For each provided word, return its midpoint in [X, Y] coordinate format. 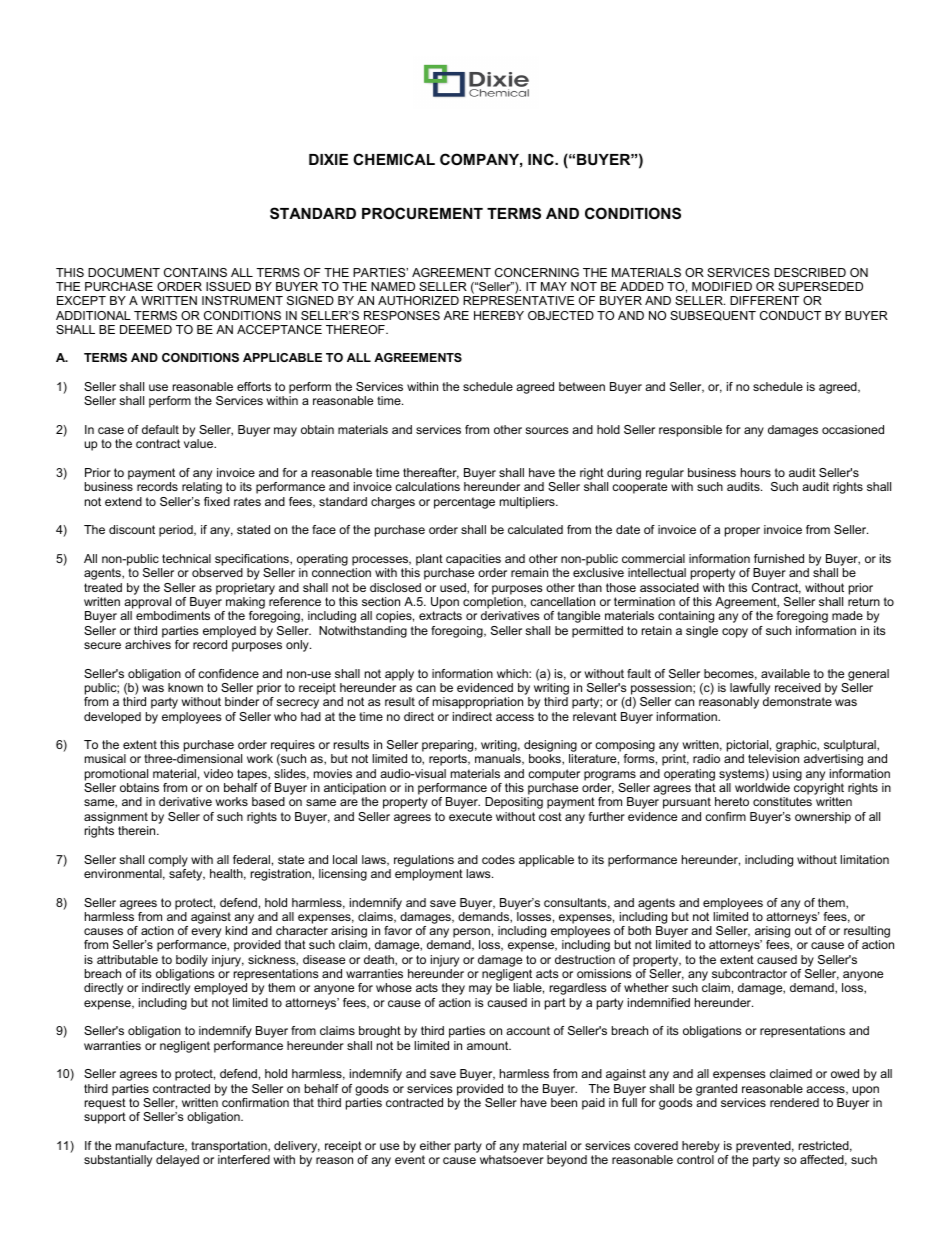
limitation [864, 859]
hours [756, 472]
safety [187, 875]
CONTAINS [195, 272]
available [785, 673]
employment [429, 875]
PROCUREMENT [422, 213]
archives [148, 644]
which [513, 673]
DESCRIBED [810, 272]
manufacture [151, 1146]
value [200, 443]
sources [546, 430]
